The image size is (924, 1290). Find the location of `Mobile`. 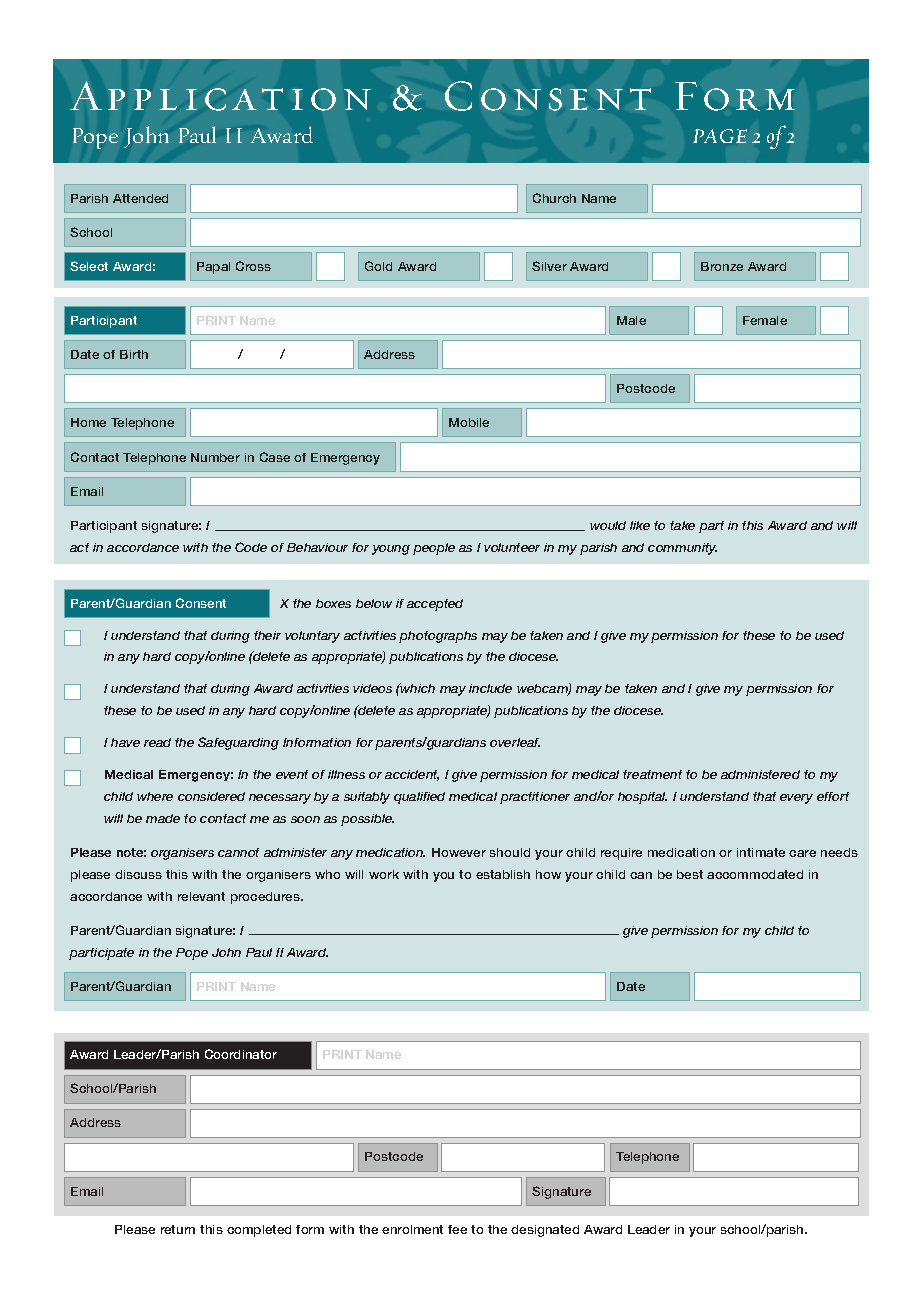

Mobile is located at coordinates (469, 422).
